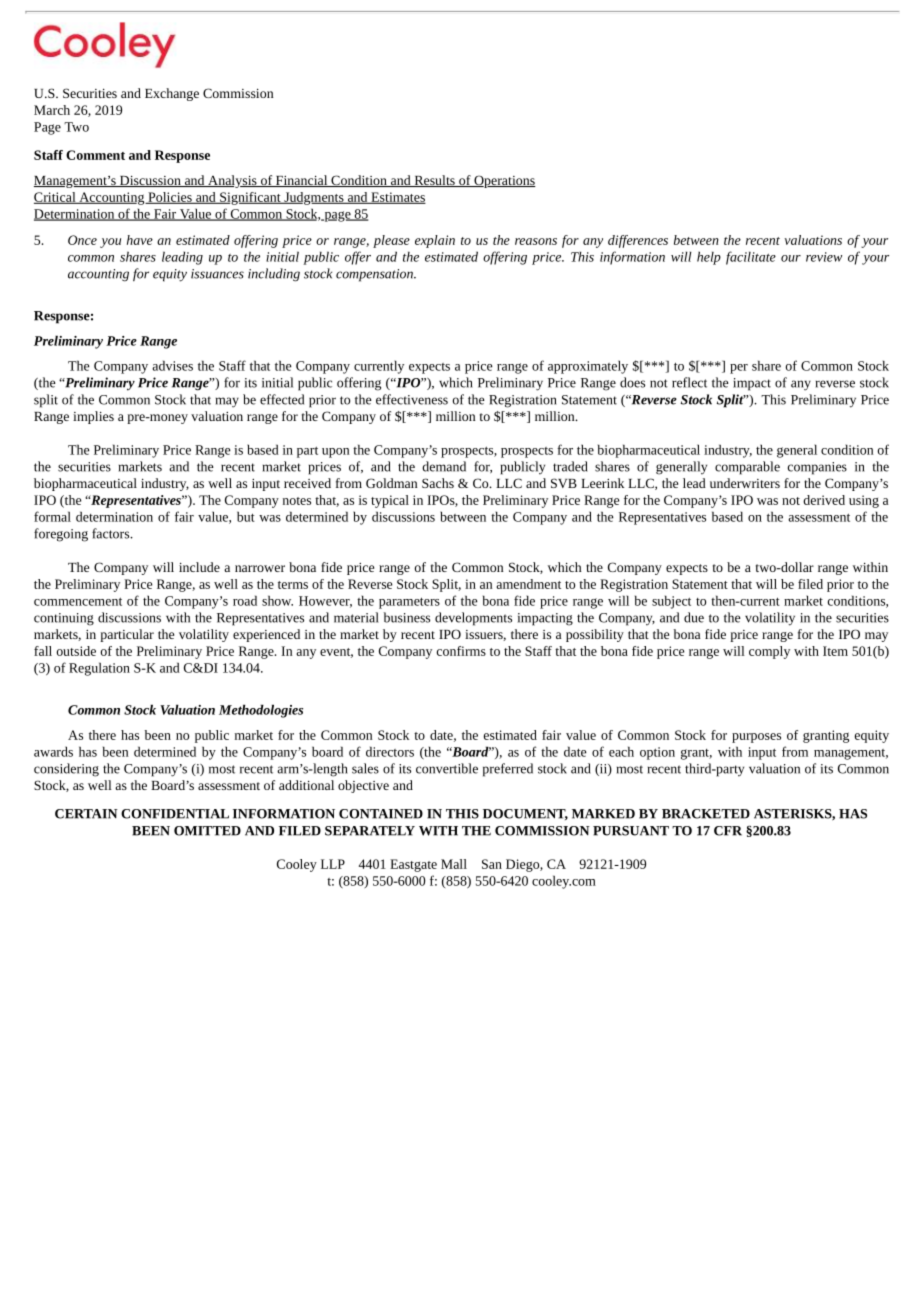 The width and height of the screenshot is (924, 1308). What do you see at coordinates (172, 94) in the screenshot?
I see `Exchange` at bounding box center [172, 94].
